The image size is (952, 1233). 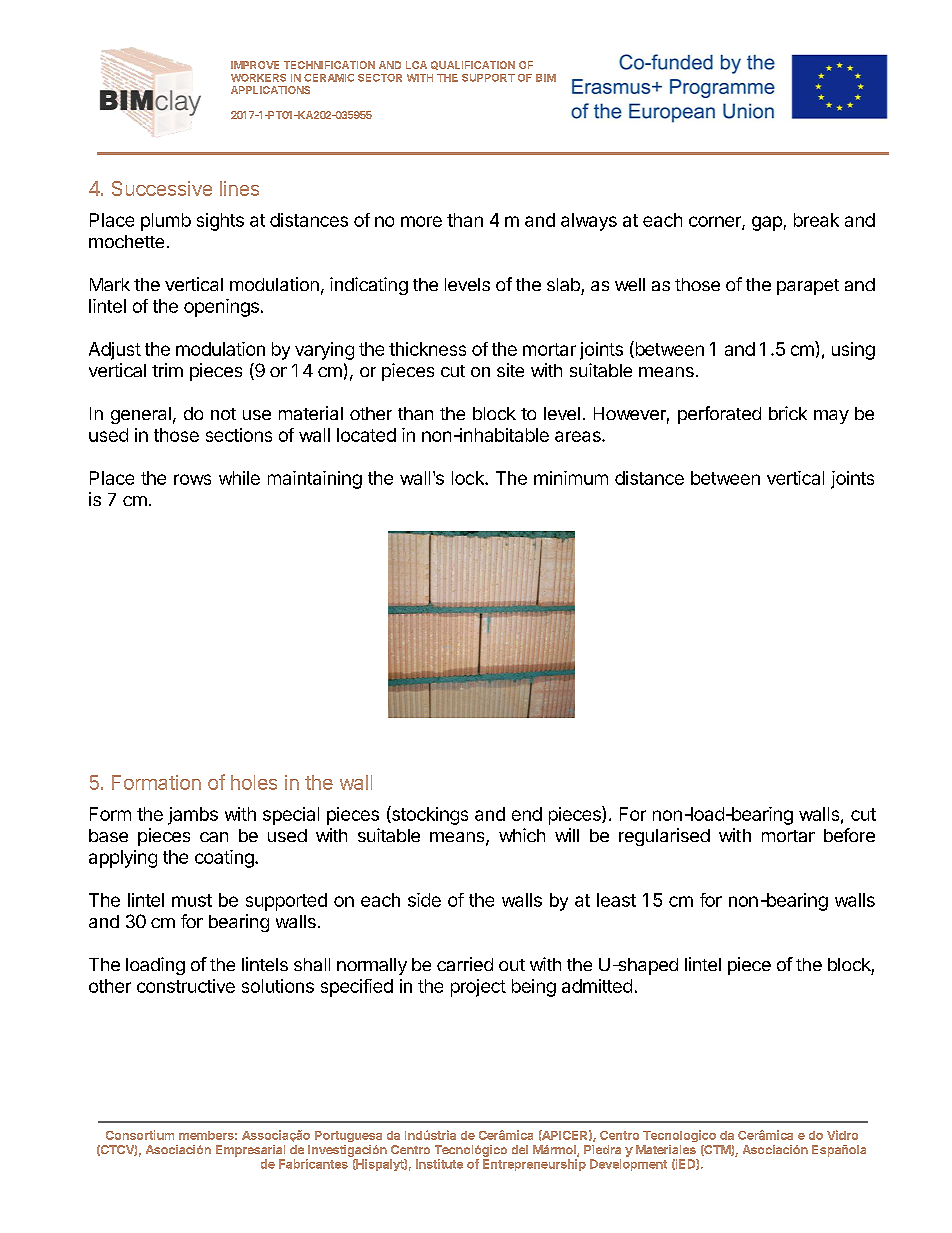 What do you see at coordinates (719, 415) in the screenshot?
I see `perforated` at bounding box center [719, 415].
